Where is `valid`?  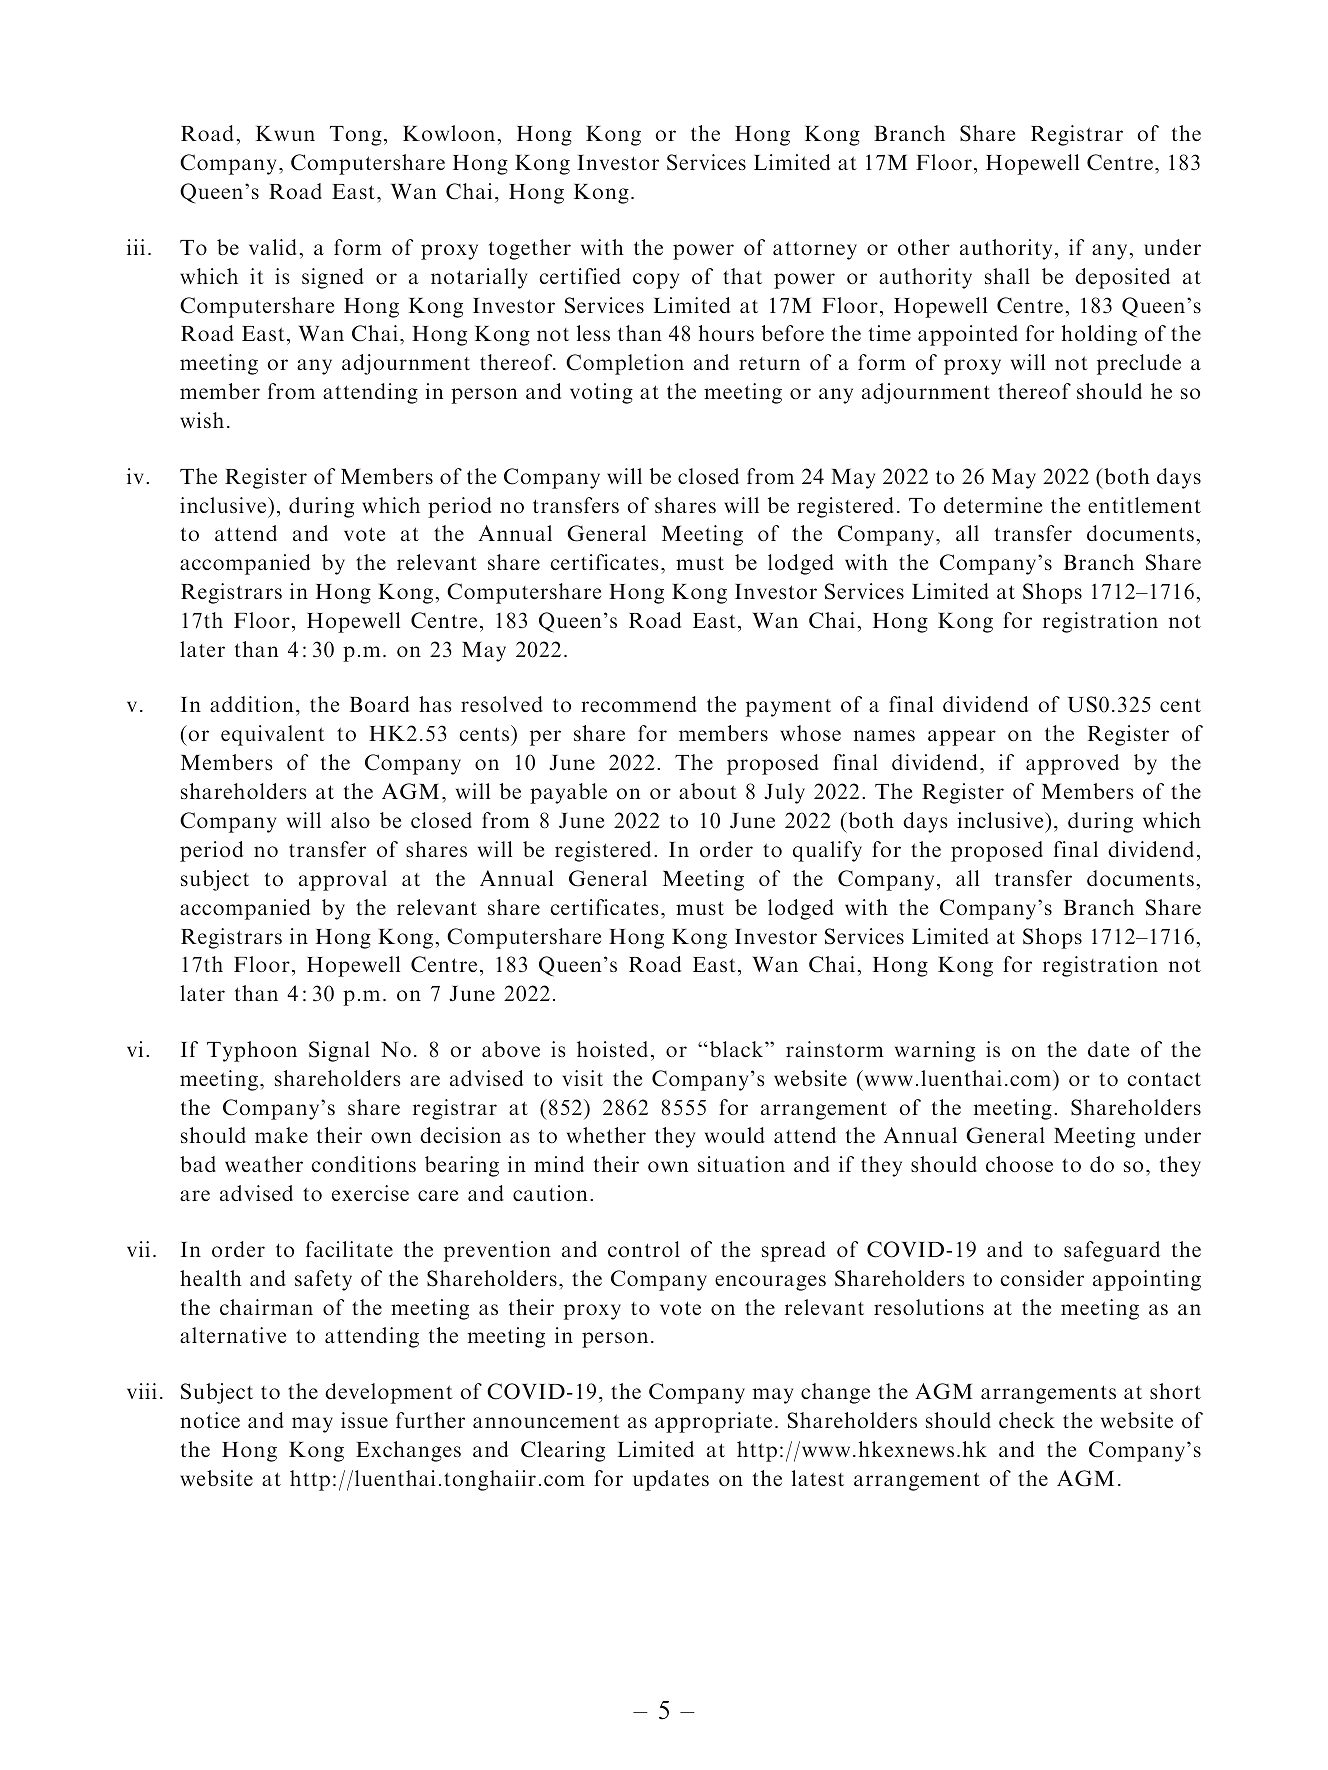
valid is located at coordinates (273, 247).
